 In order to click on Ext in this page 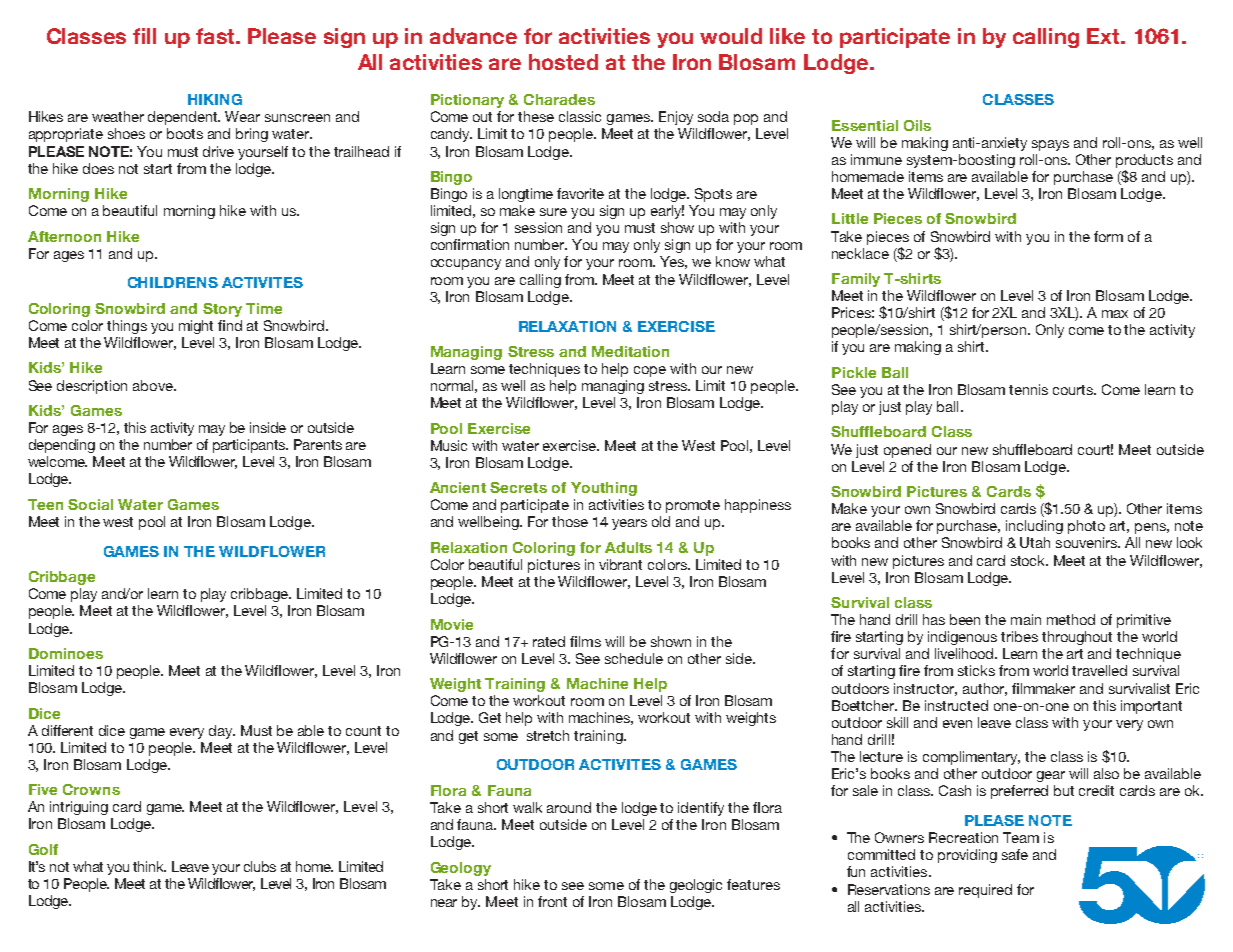, I will do `click(1105, 36)`.
